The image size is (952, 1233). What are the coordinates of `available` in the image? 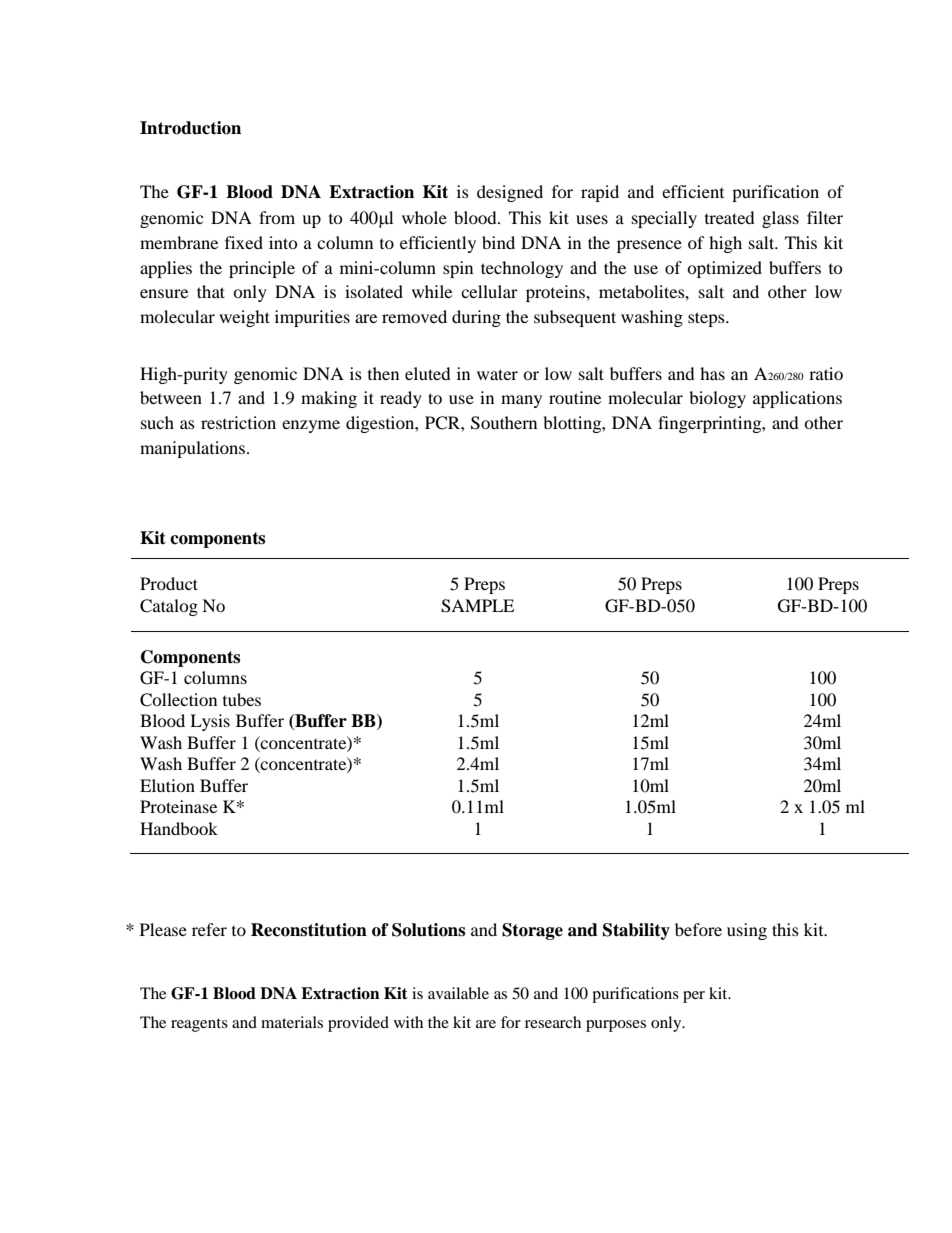 It's located at (458, 993).
